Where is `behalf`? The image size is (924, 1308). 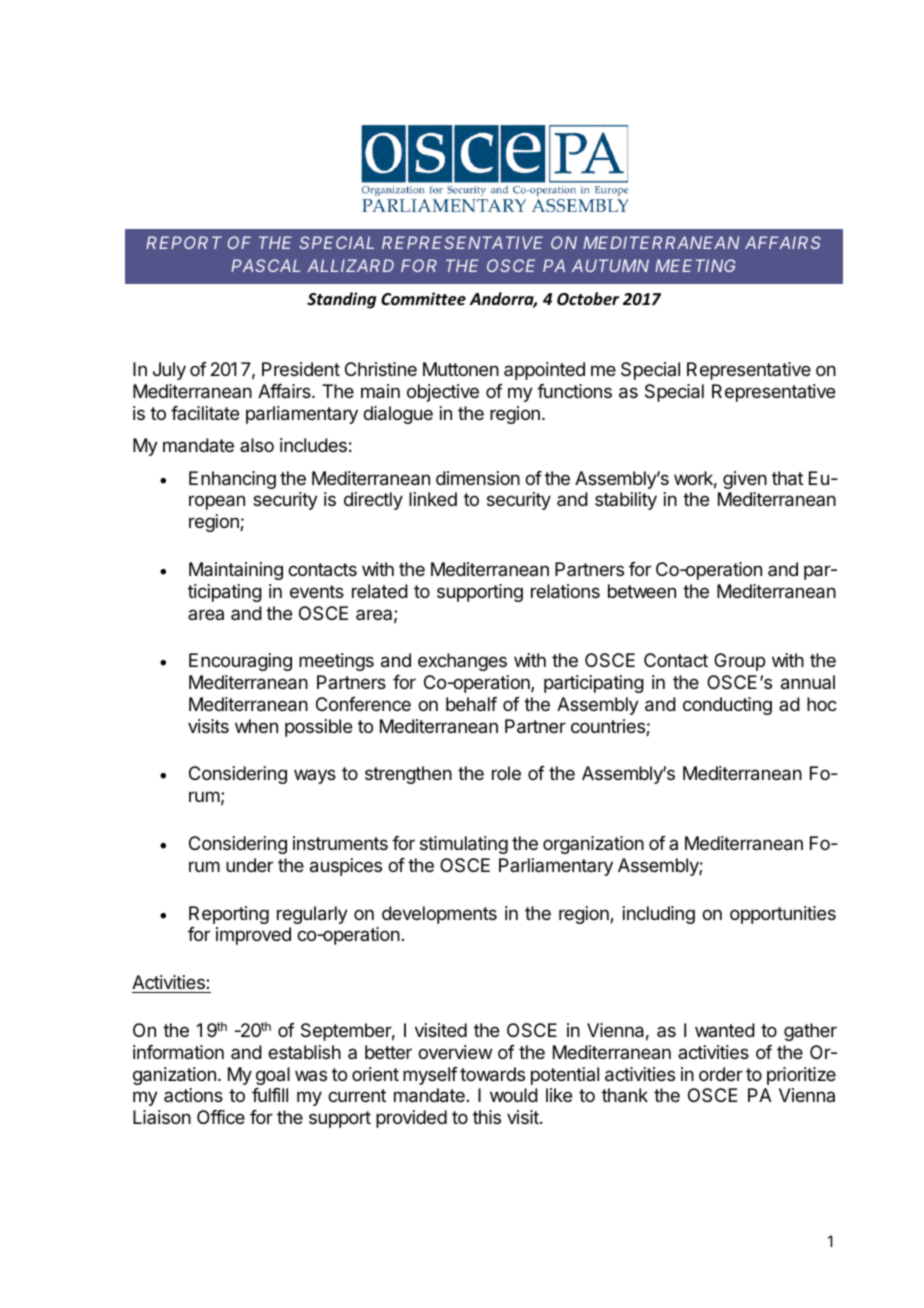
behalf is located at coordinates (471, 704).
